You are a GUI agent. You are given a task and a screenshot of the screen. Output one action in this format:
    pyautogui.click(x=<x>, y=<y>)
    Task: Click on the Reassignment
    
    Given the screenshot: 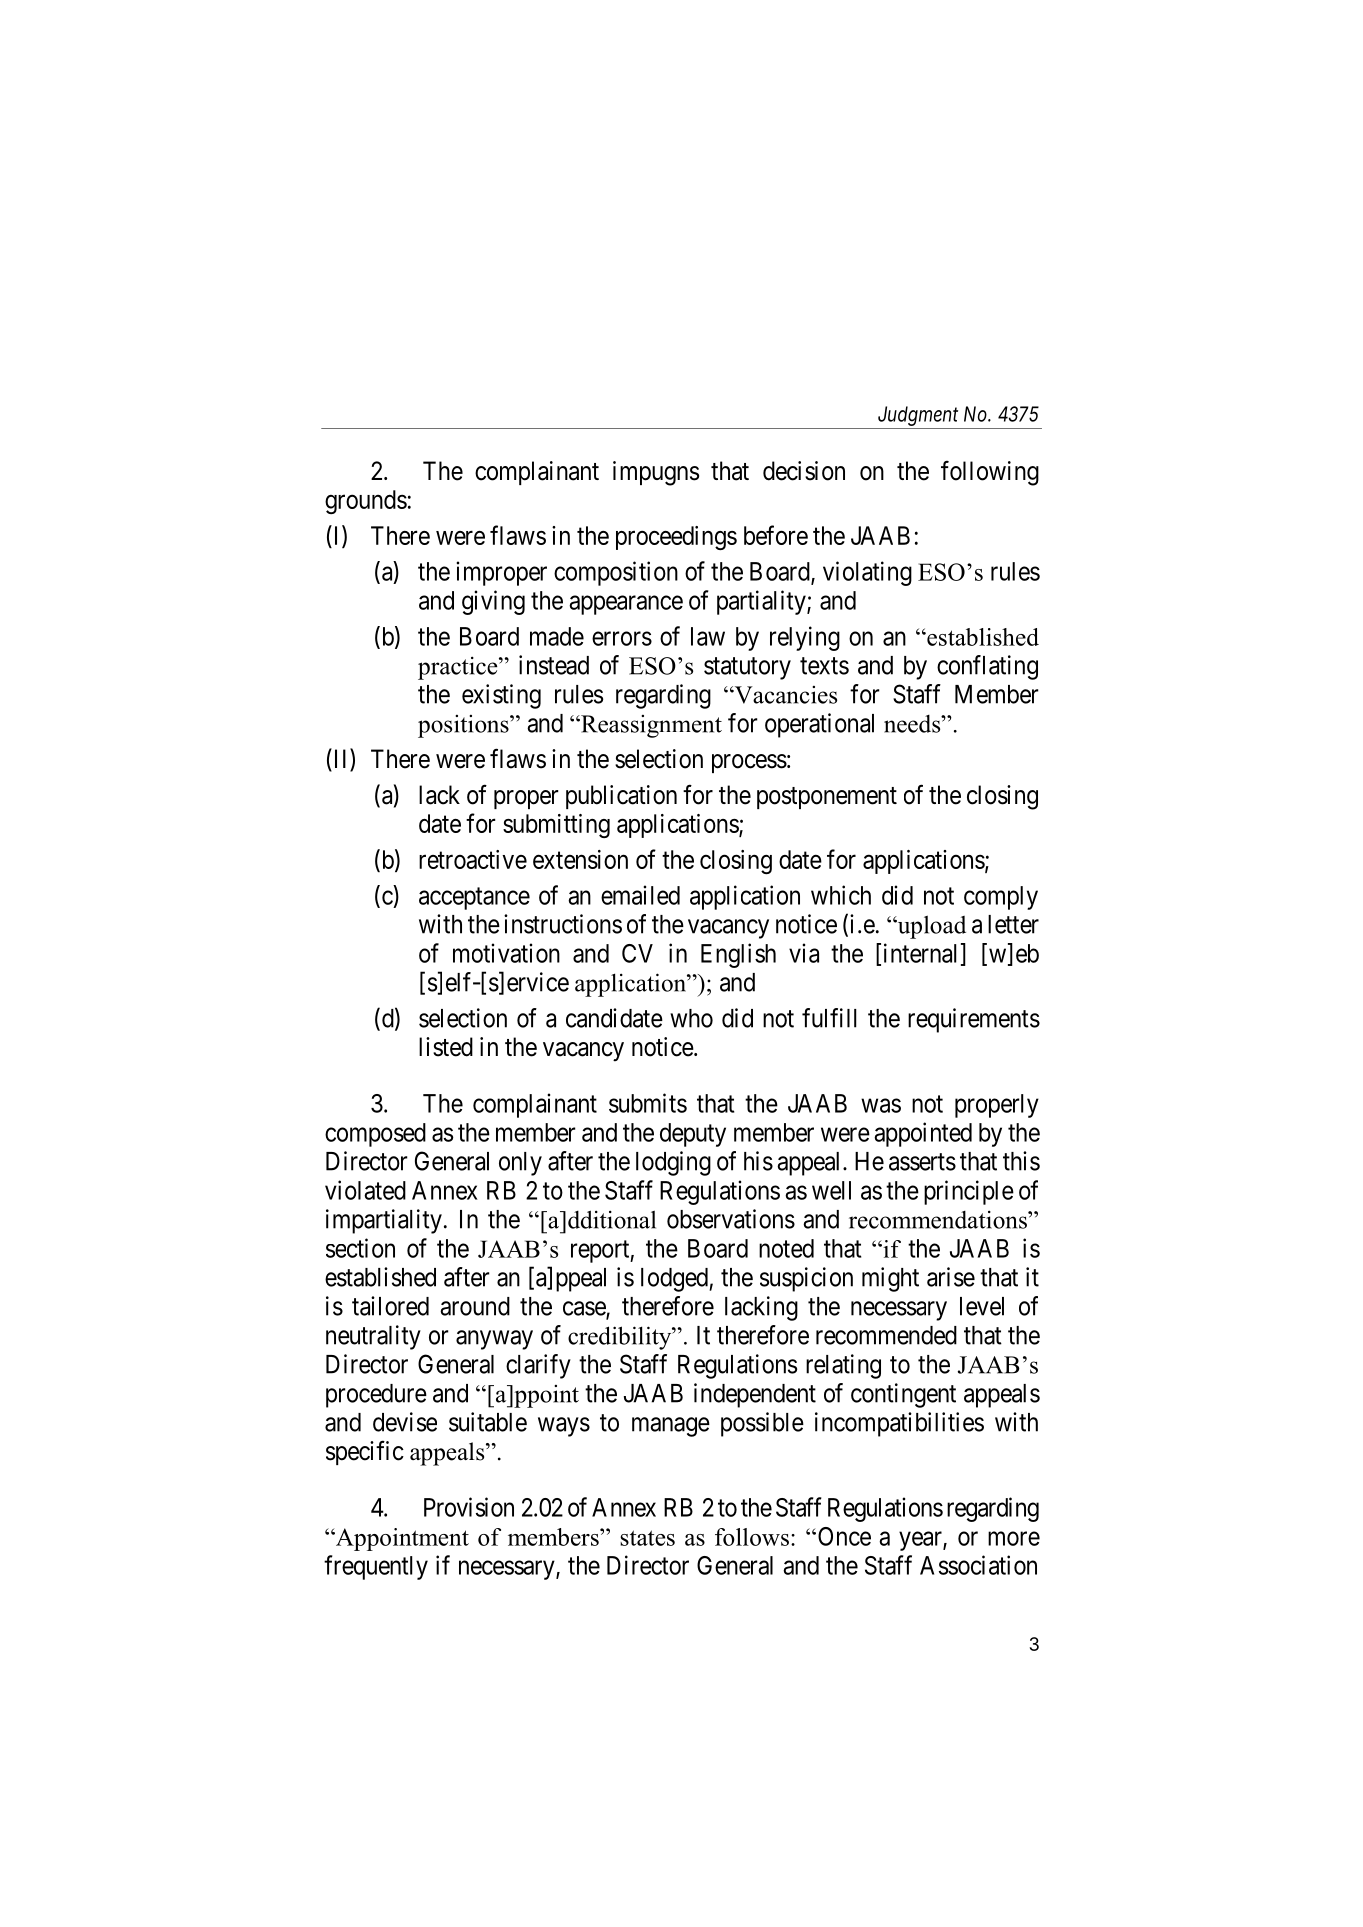 What is the action you would take?
    pyautogui.click(x=650, y=726)
